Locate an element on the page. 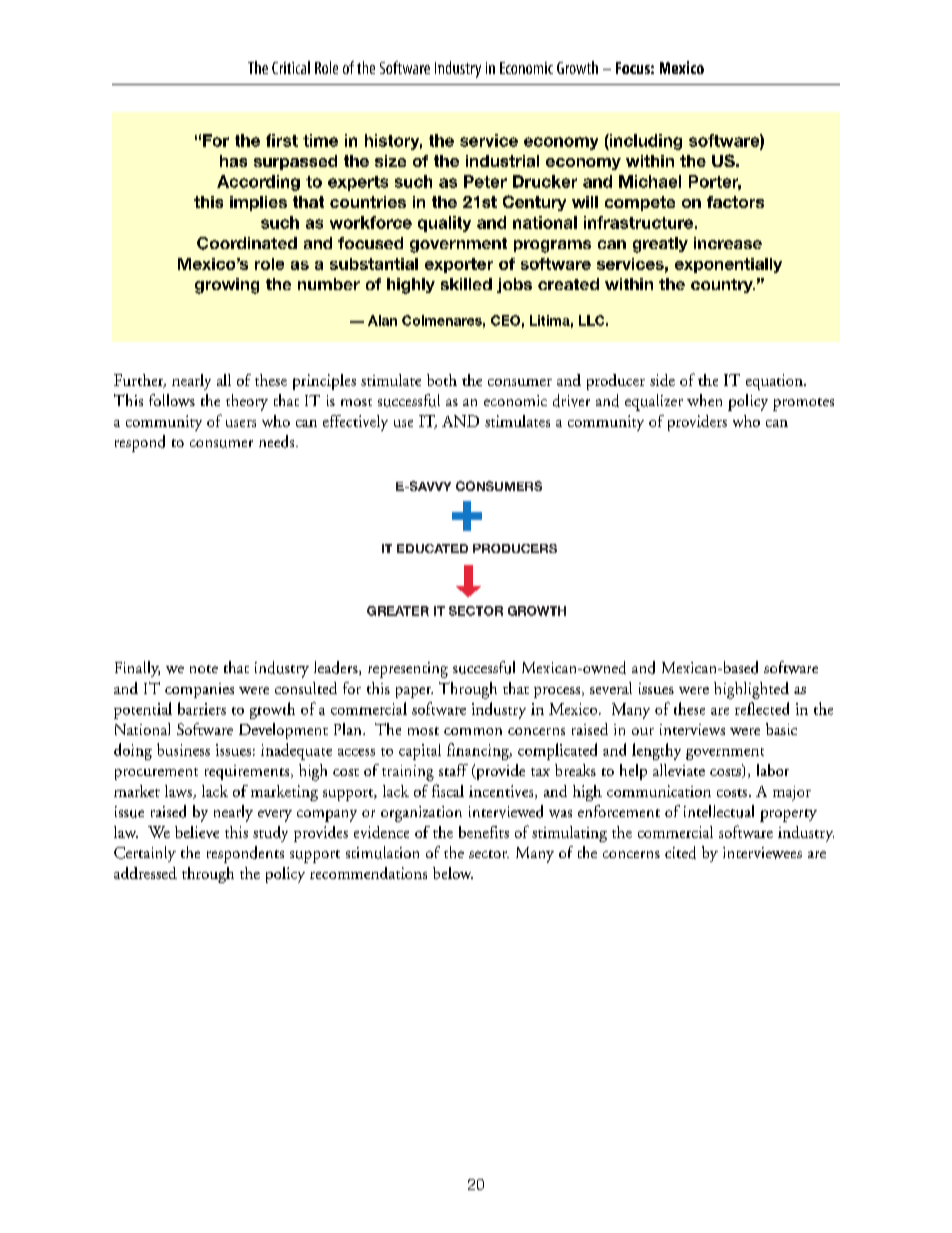  interviewees is located at coordinates (762, 853).
